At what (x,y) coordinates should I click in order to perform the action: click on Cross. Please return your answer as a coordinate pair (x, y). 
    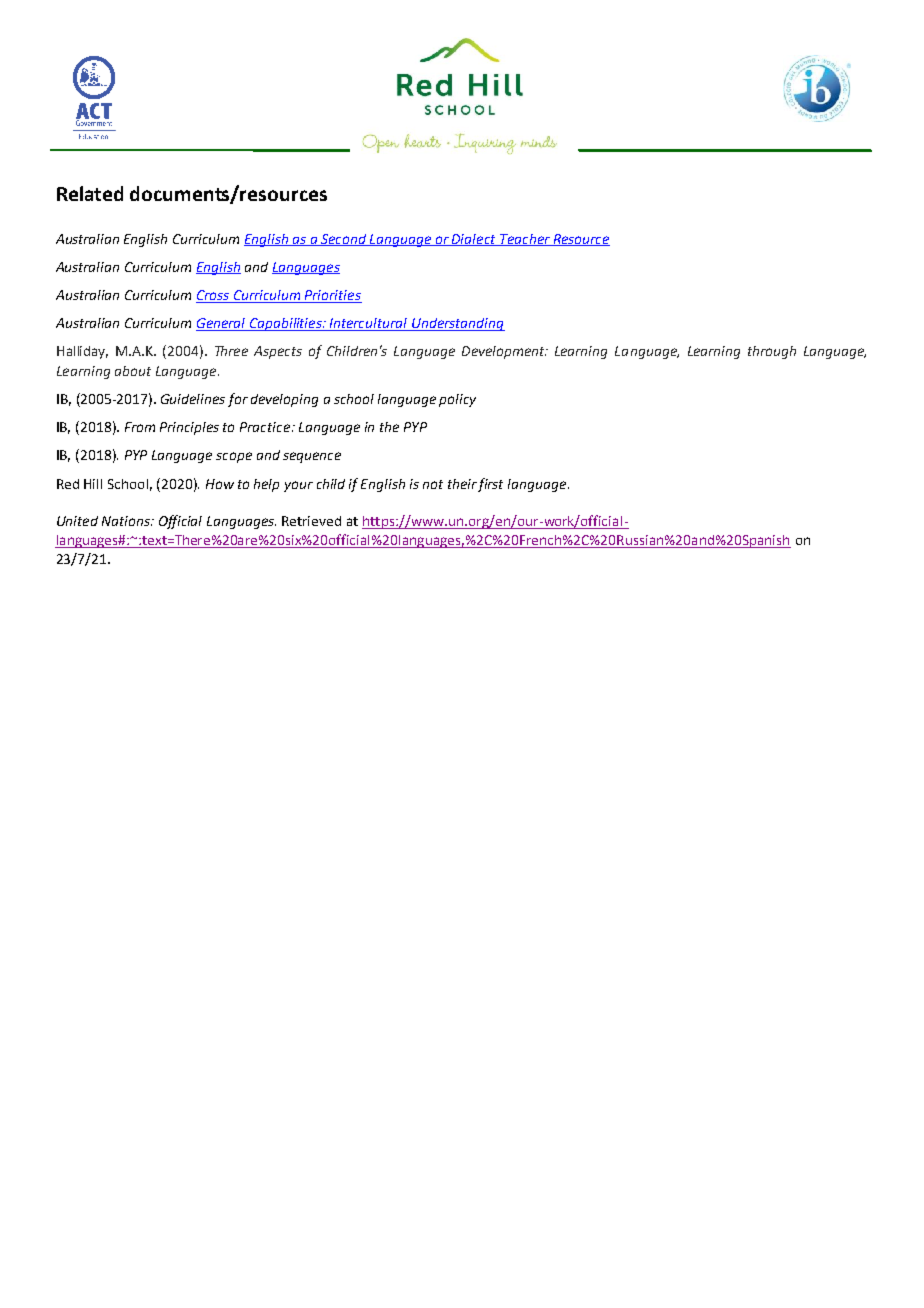
    Looking at the image, I should click on (213, 296).
